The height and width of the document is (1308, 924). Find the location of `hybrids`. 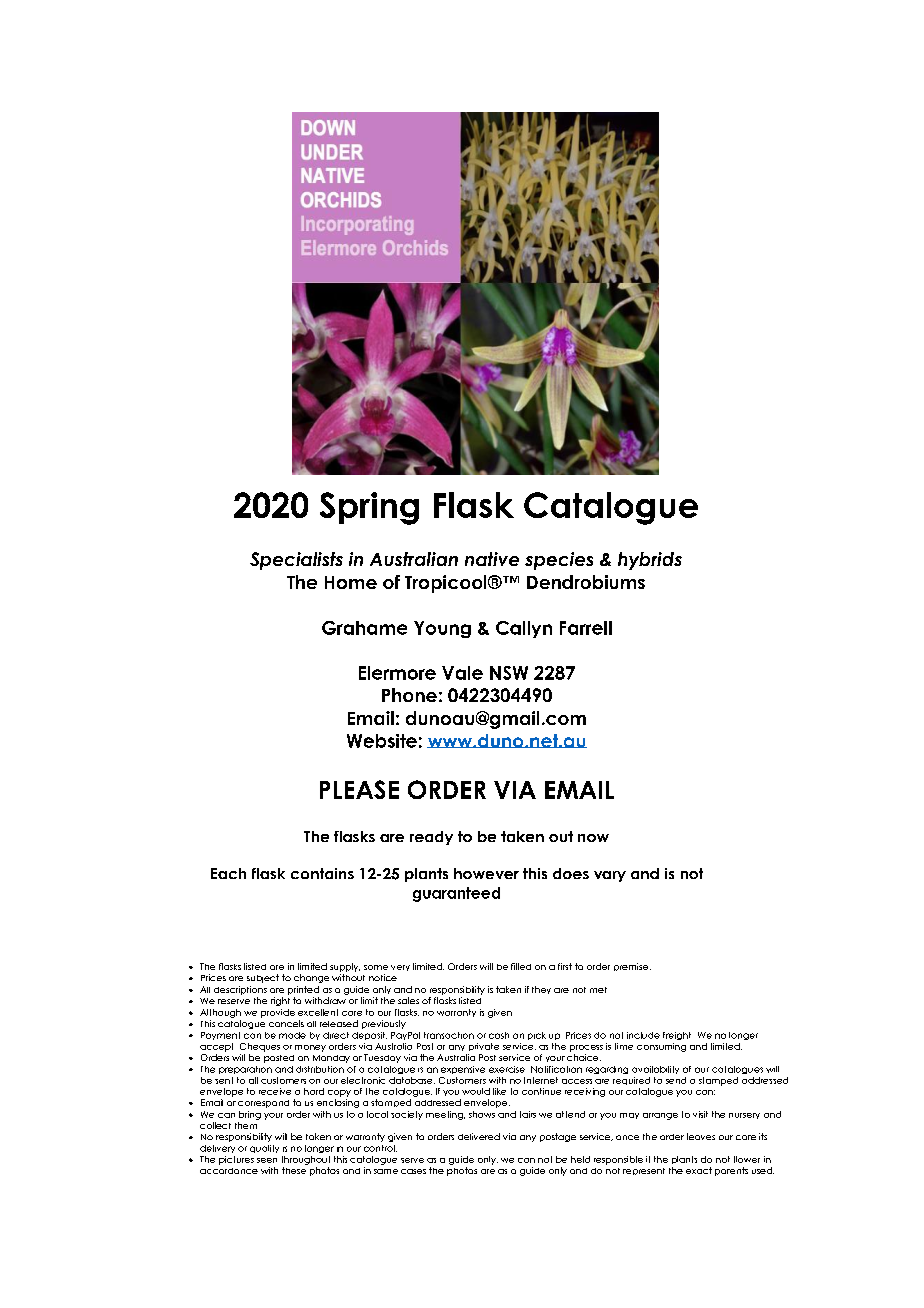

hybrids is located at coordinates (650, 561).
